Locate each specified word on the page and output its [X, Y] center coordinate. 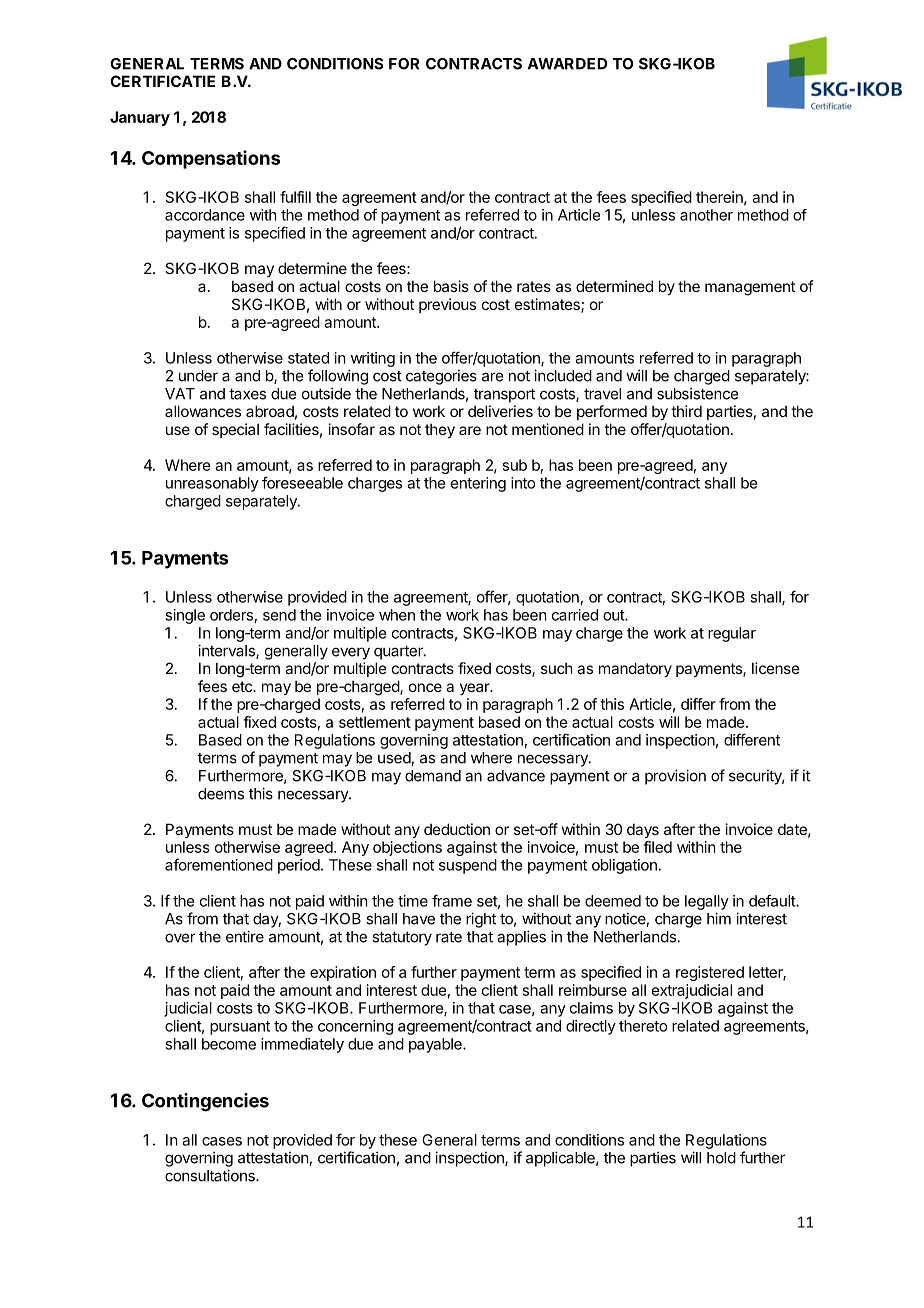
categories [441, 377]
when [397, 615]
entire [245, 936]
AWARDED [567, 64]
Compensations [211, 159]
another [706, 215]
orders [231, 615]
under [198, 376]
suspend [468, 866]
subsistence [697, 393]
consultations [211, 1175]
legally [707, 902]
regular [732, 634]
